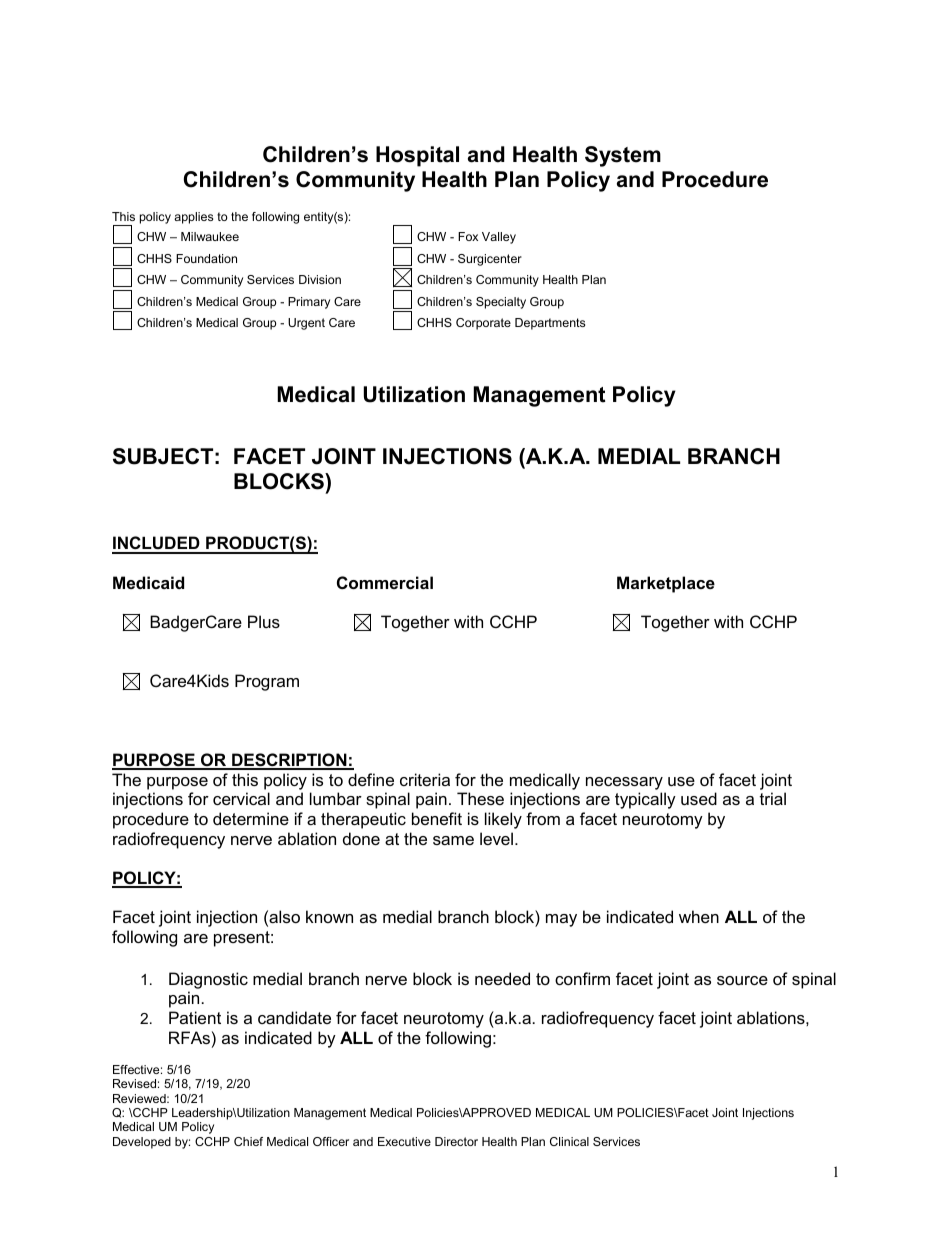 This page has width=952, height=1233. I want to click on Commercial, so click(385, 582).
